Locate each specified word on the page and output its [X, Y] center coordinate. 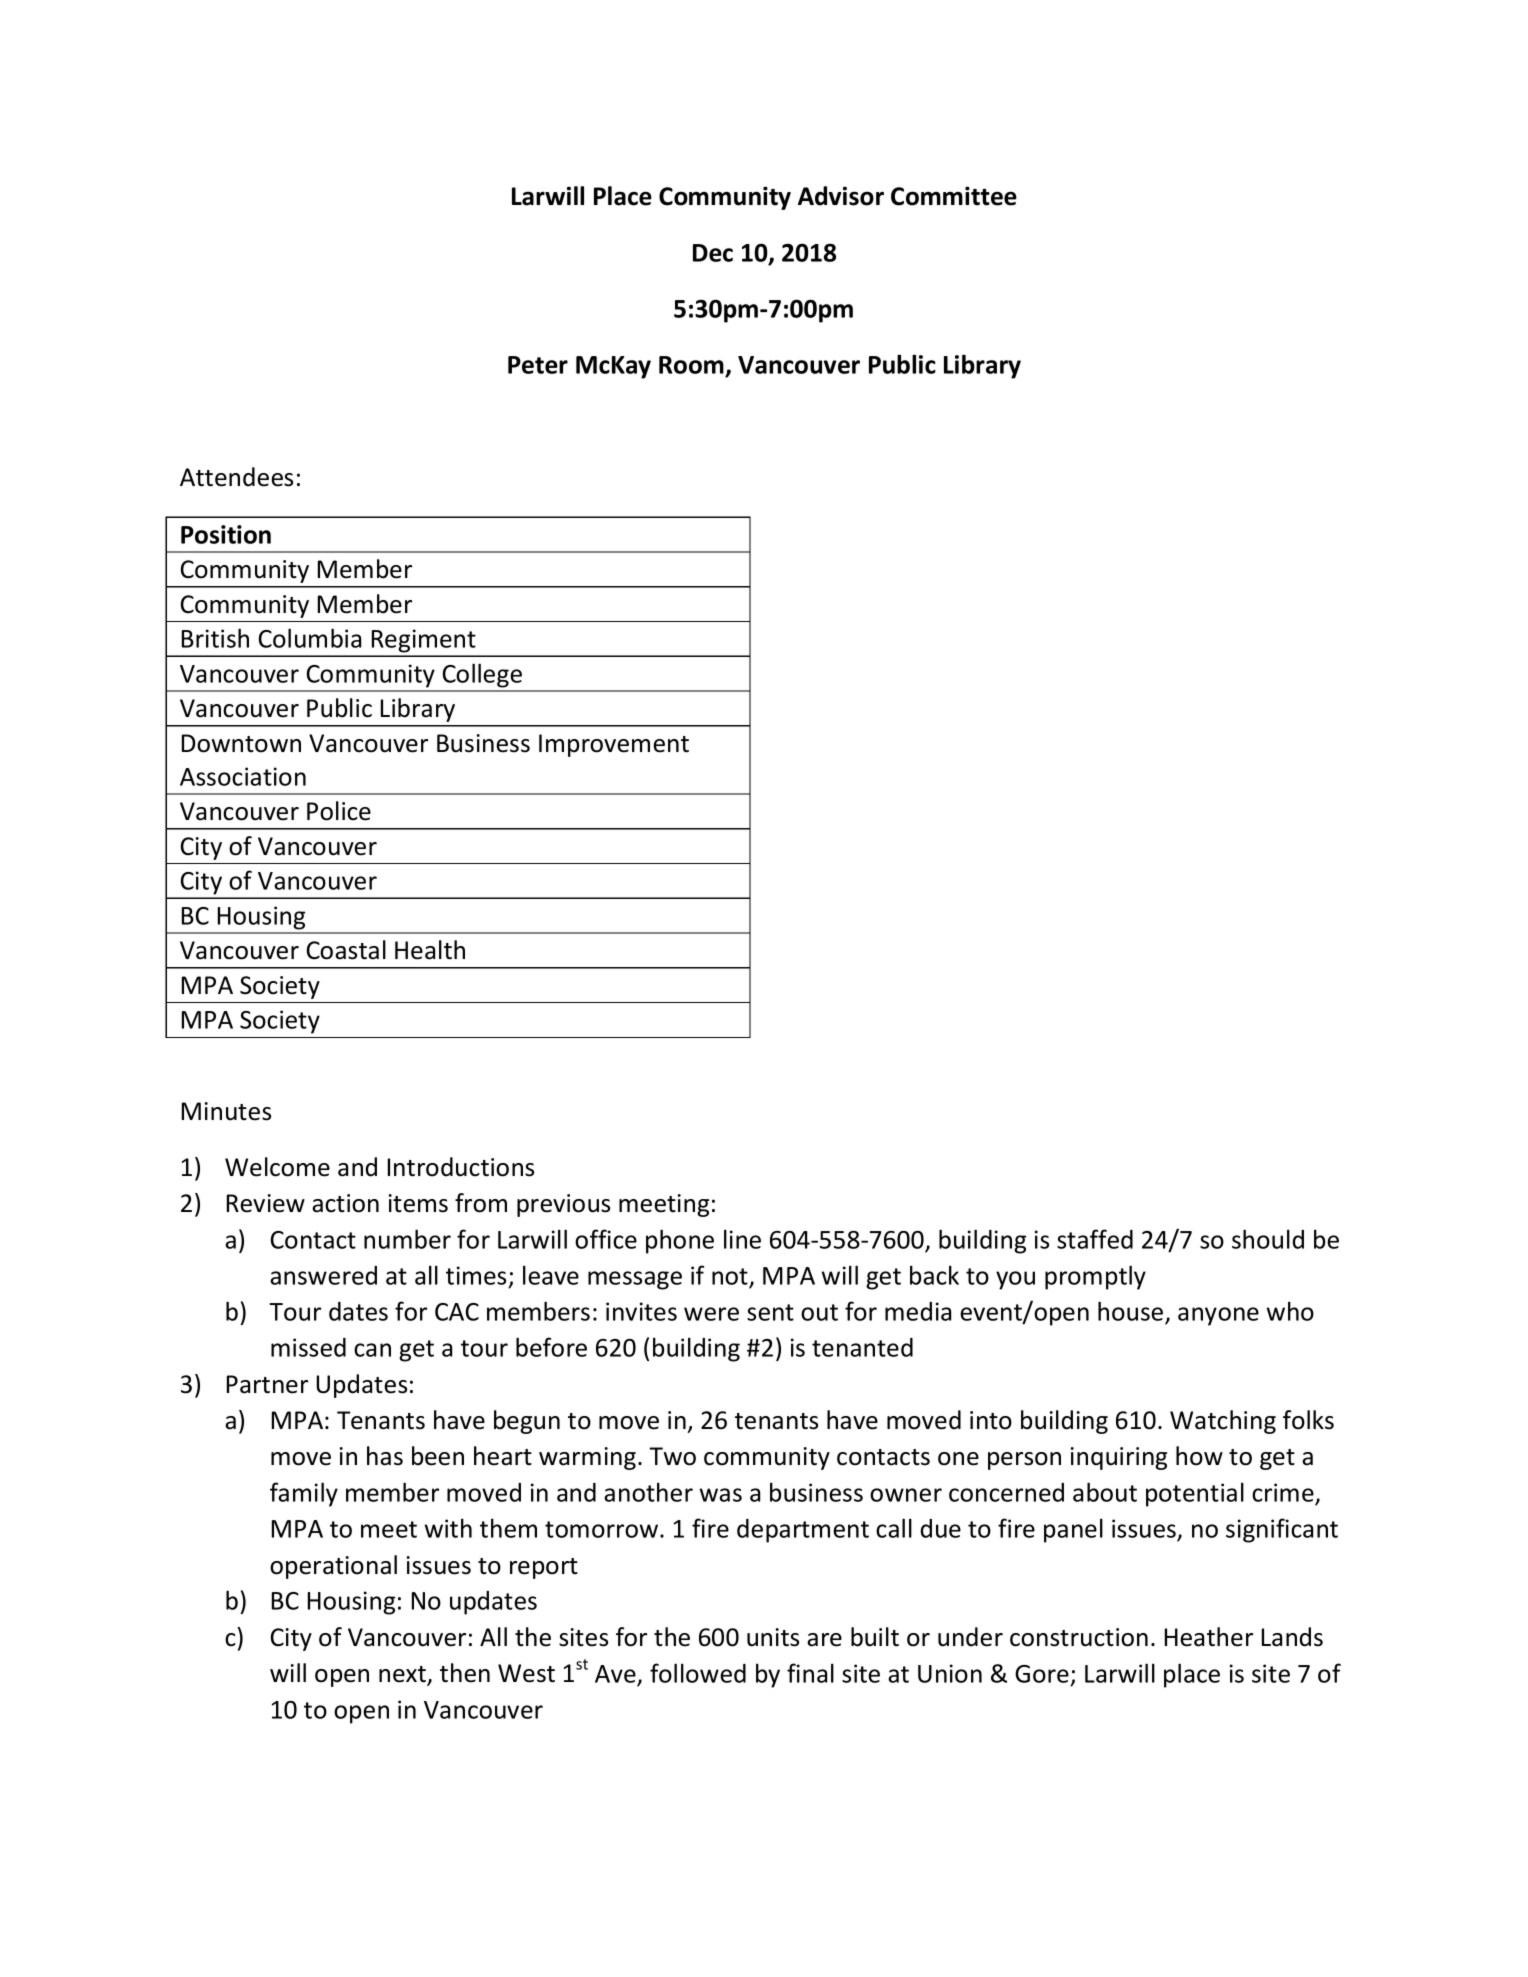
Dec [713, 253]
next [404, 1675]
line [742, 1239]
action [345, 1203]
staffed [1095, 1239]
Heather [1209, 1637]
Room [692, 366]
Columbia [310, 638]
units [773, 1637]
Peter [538, 365]
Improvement [614, 745]
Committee [954, 196]
